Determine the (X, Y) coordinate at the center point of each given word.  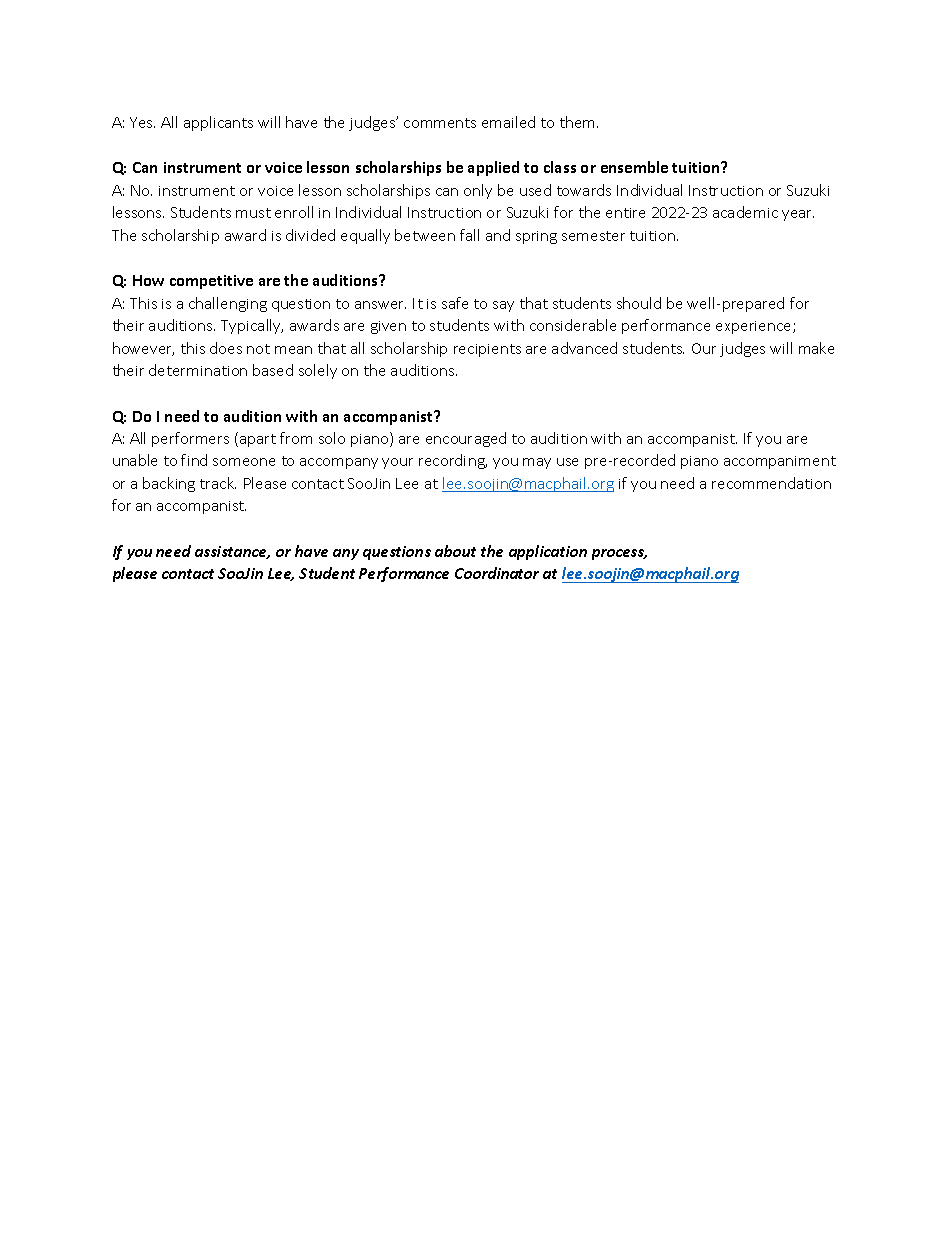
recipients (487, 350)
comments (440, 123)
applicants (218, 123)
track (218, 483)
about (455, 551)
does (226, 348)
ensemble (634, 167)
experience (755, 327)
